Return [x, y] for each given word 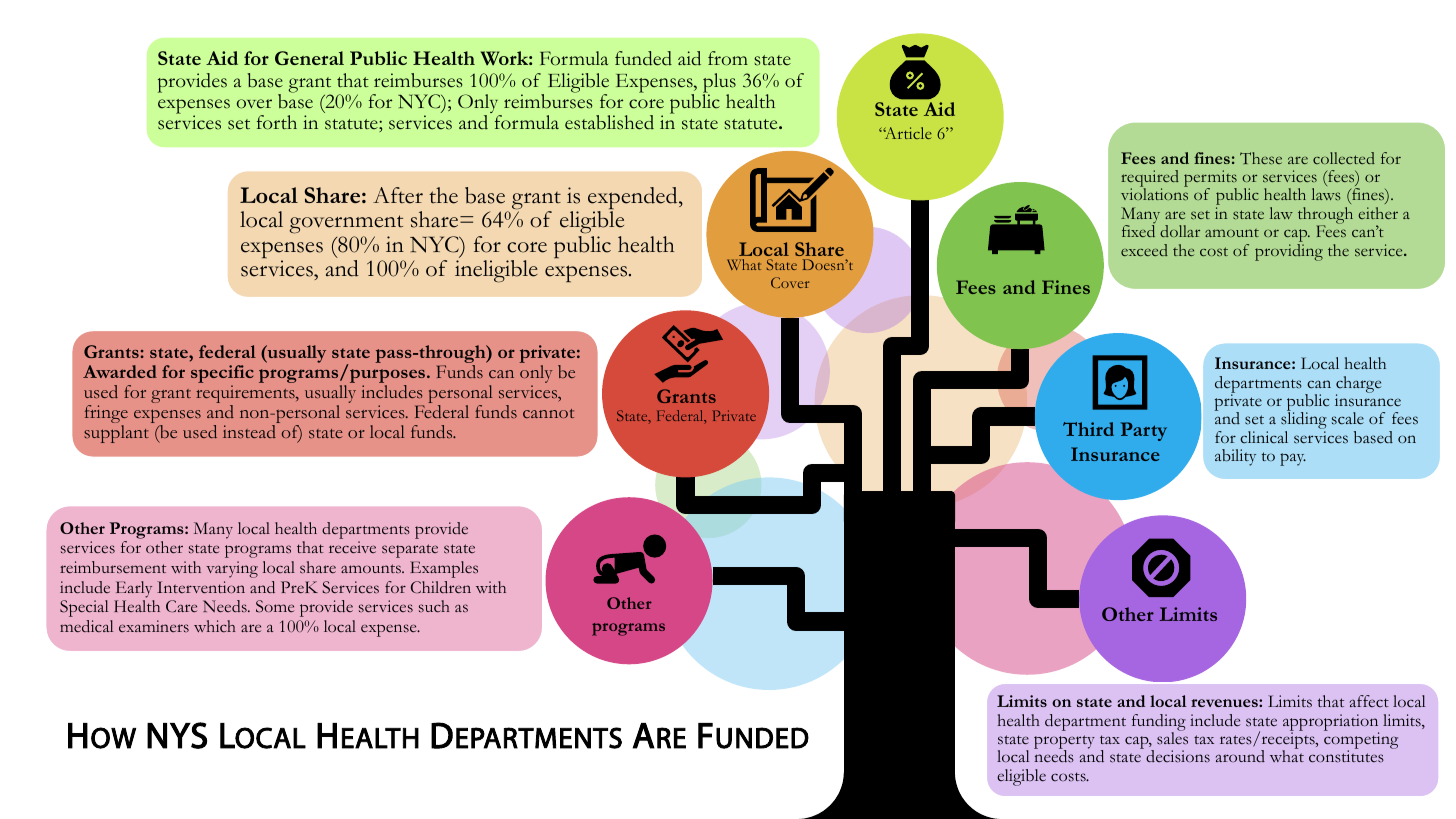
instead [249, 432]
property [1064, 743]
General [309, 58]
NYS [177, 735]
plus [719, 84]
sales [1172, 737]
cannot [548, 413]
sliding [1304, 421]
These [1261, 158]
